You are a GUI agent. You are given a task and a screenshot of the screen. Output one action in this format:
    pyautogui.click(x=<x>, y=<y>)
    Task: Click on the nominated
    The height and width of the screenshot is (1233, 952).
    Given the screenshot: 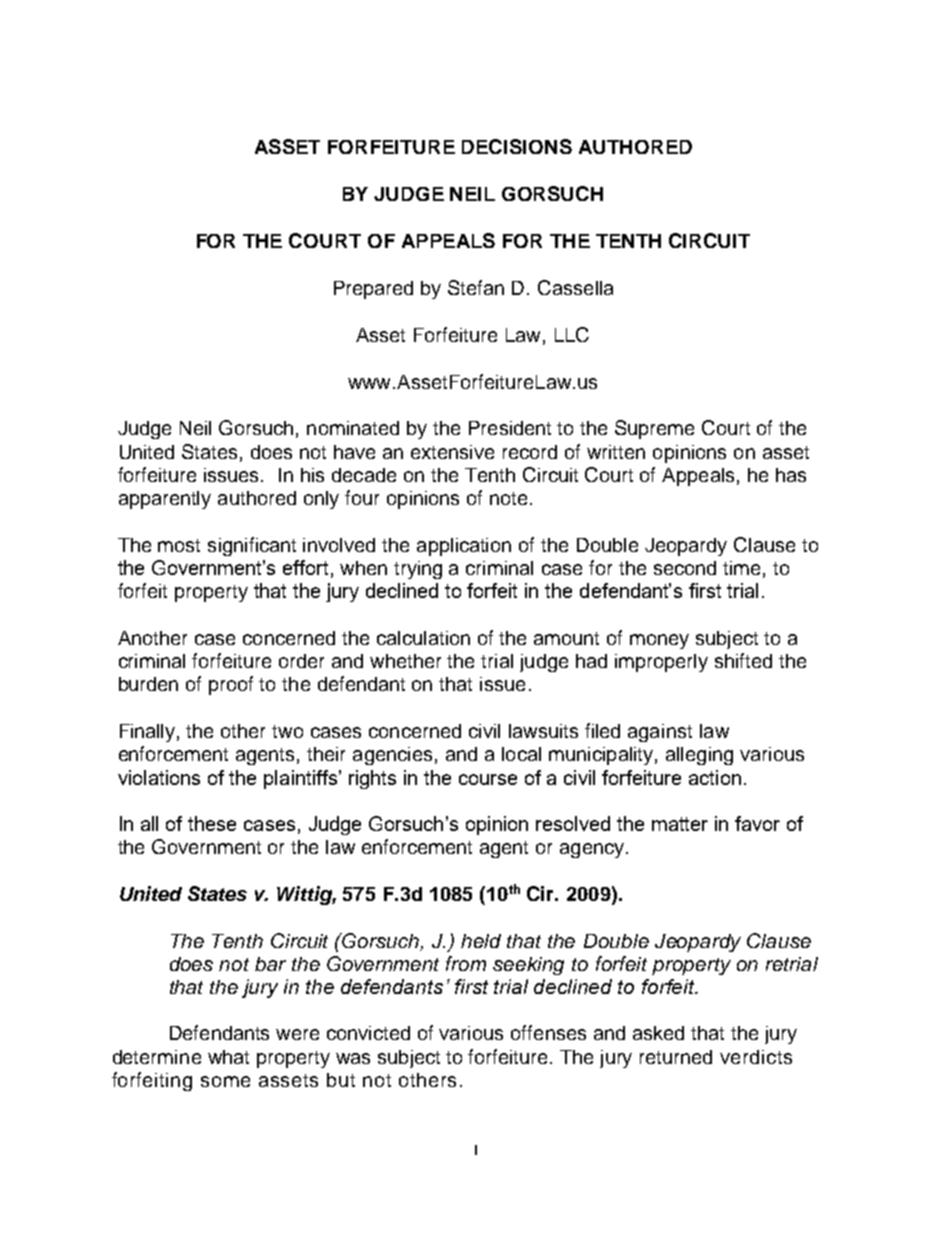 What is the action you would take?
    pyautogui.click(x=353, y=428)
